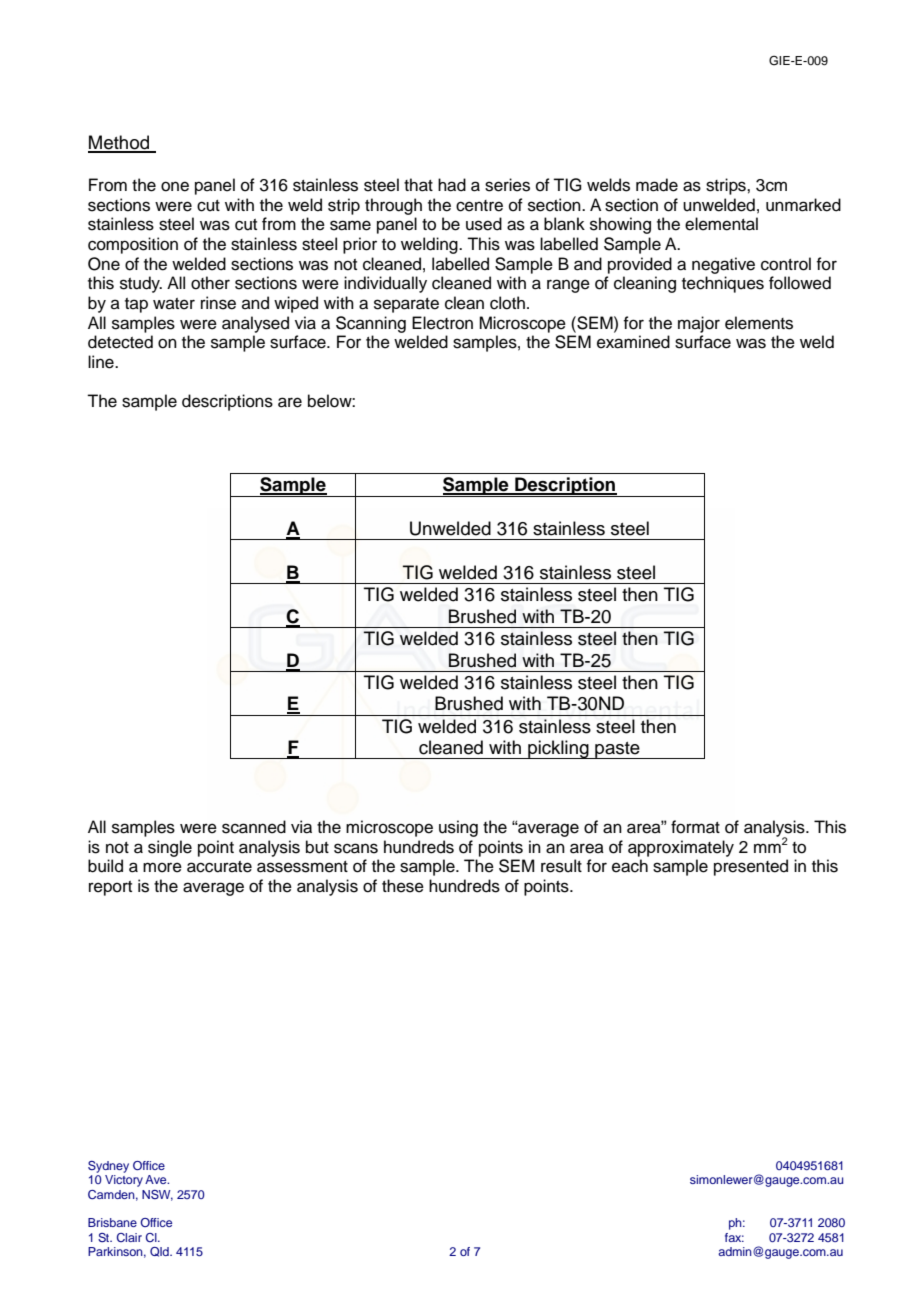  Describe the element at coordinates (630, 866) in the image. I see `each` at that location.
